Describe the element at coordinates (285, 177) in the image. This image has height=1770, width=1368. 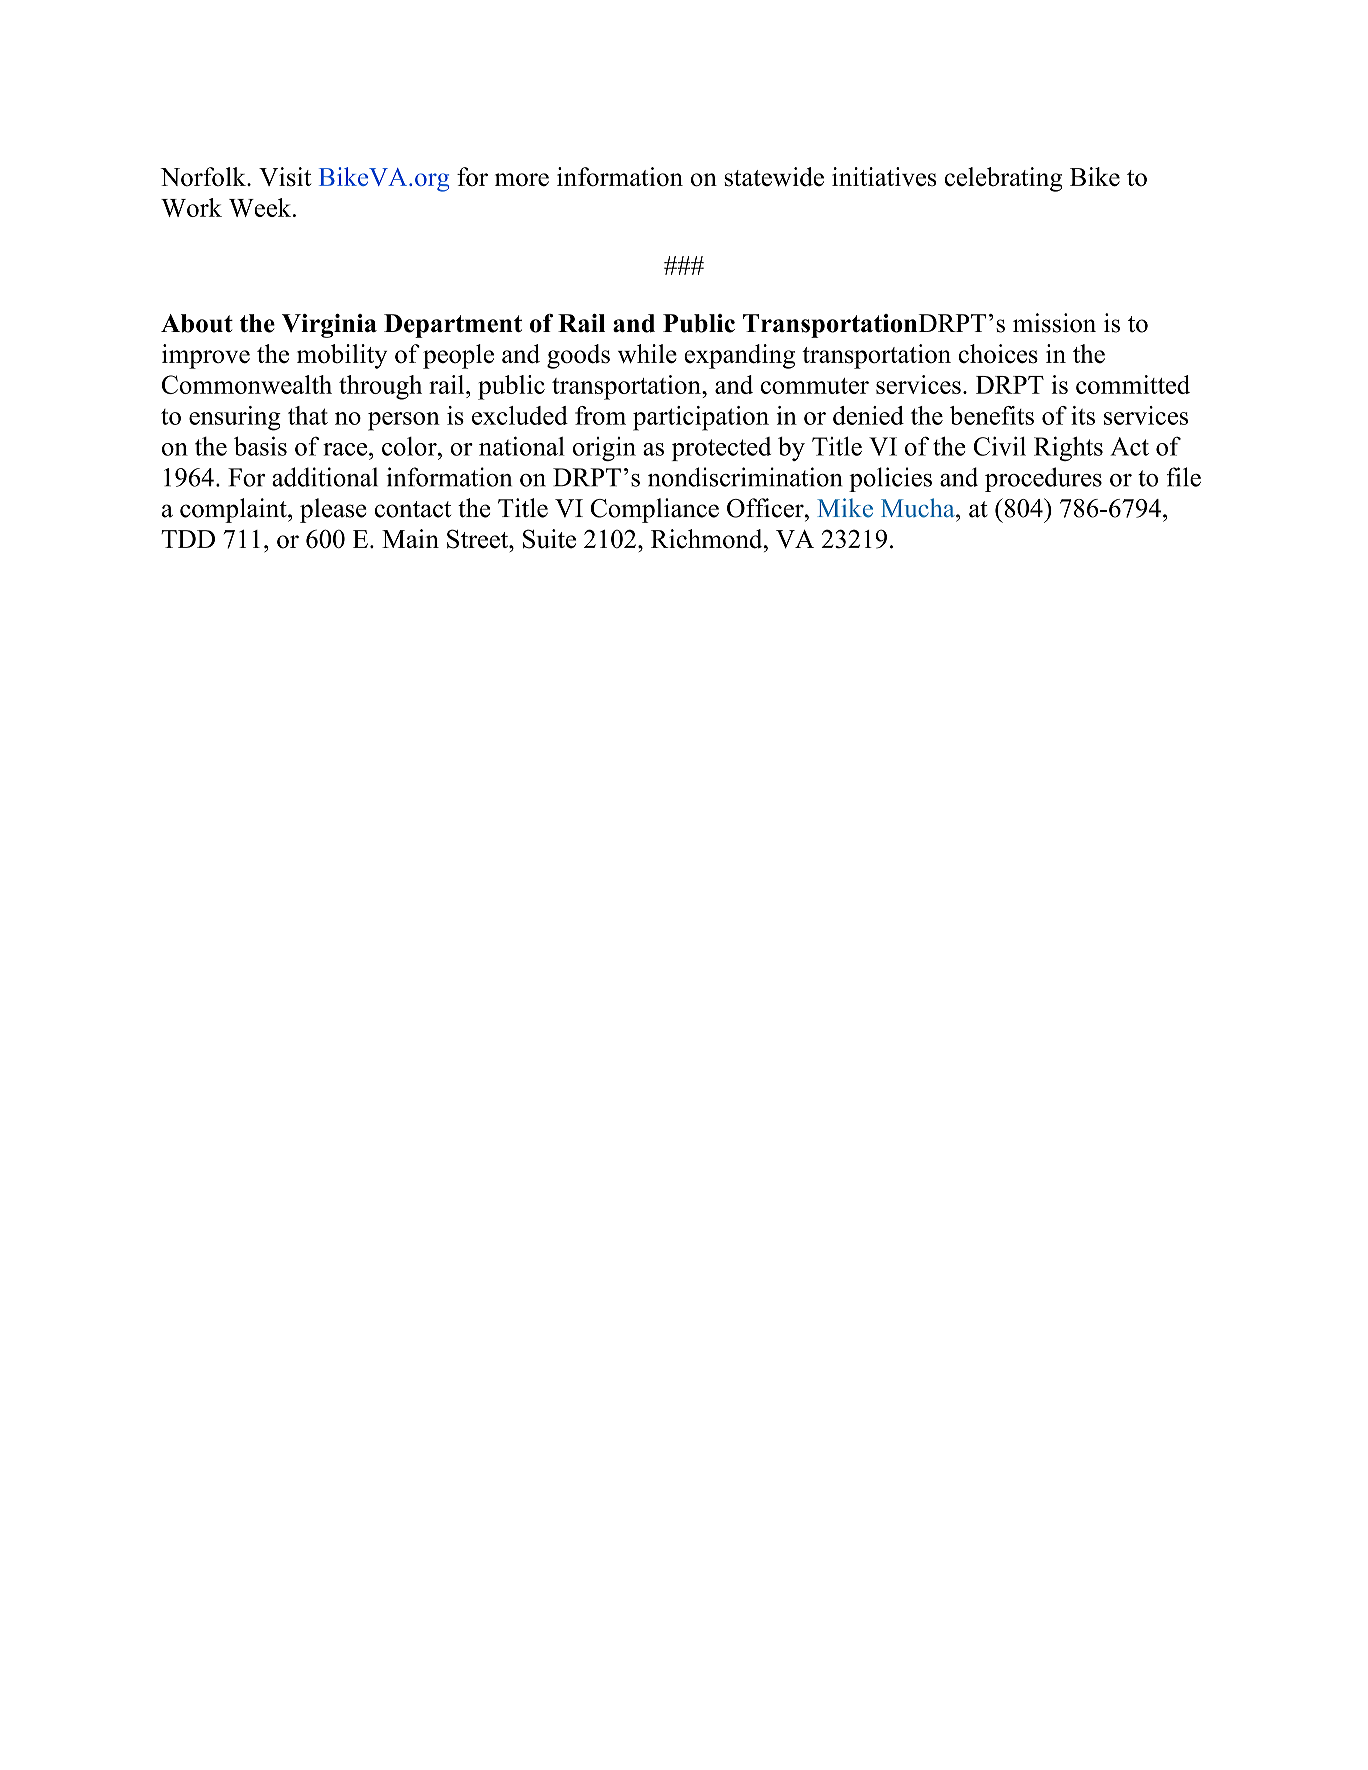
I see `Visit` at that location.
